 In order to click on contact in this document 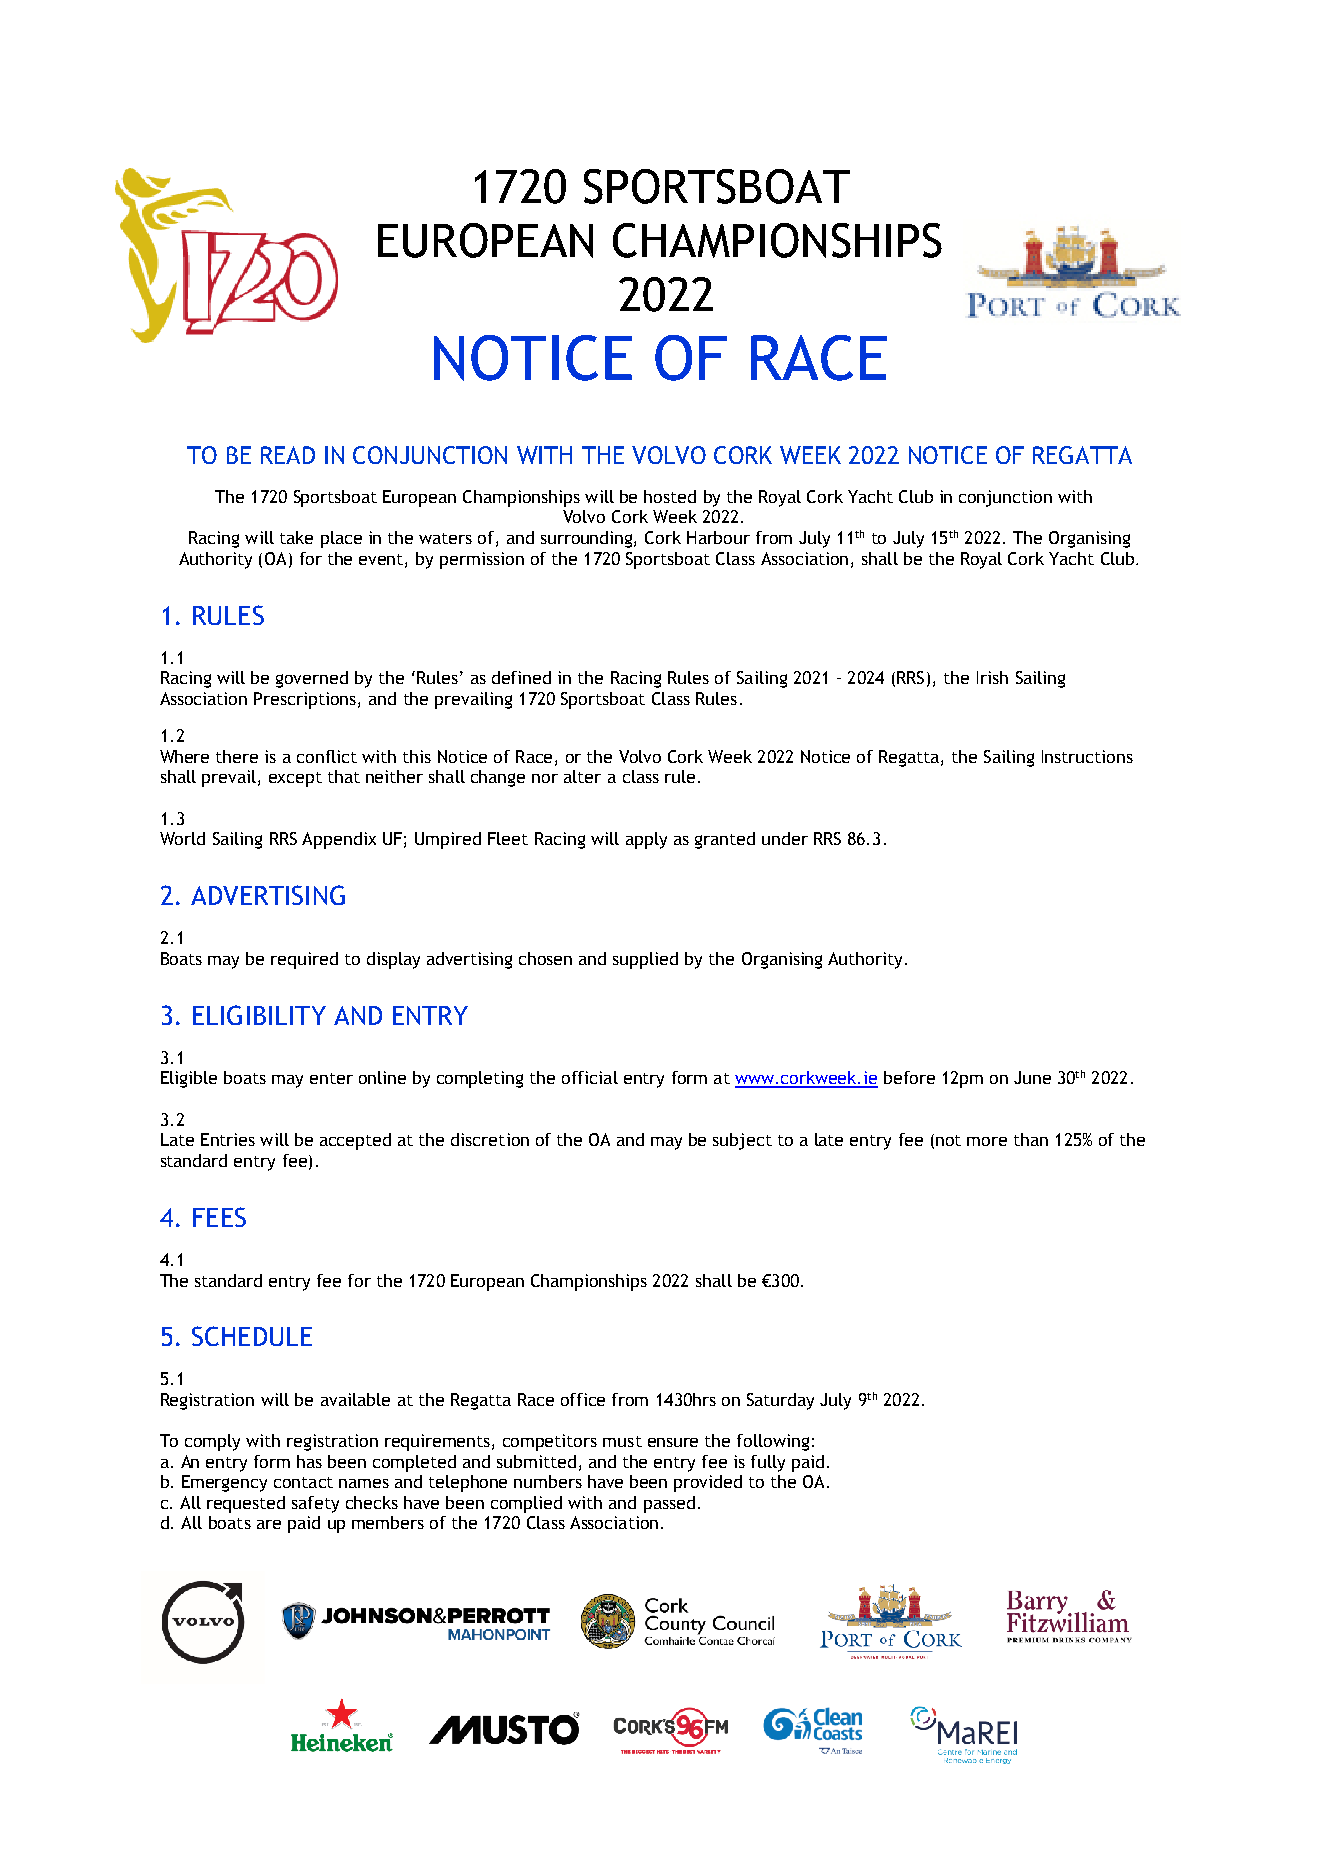, I will do `click(303, 1482)`.
